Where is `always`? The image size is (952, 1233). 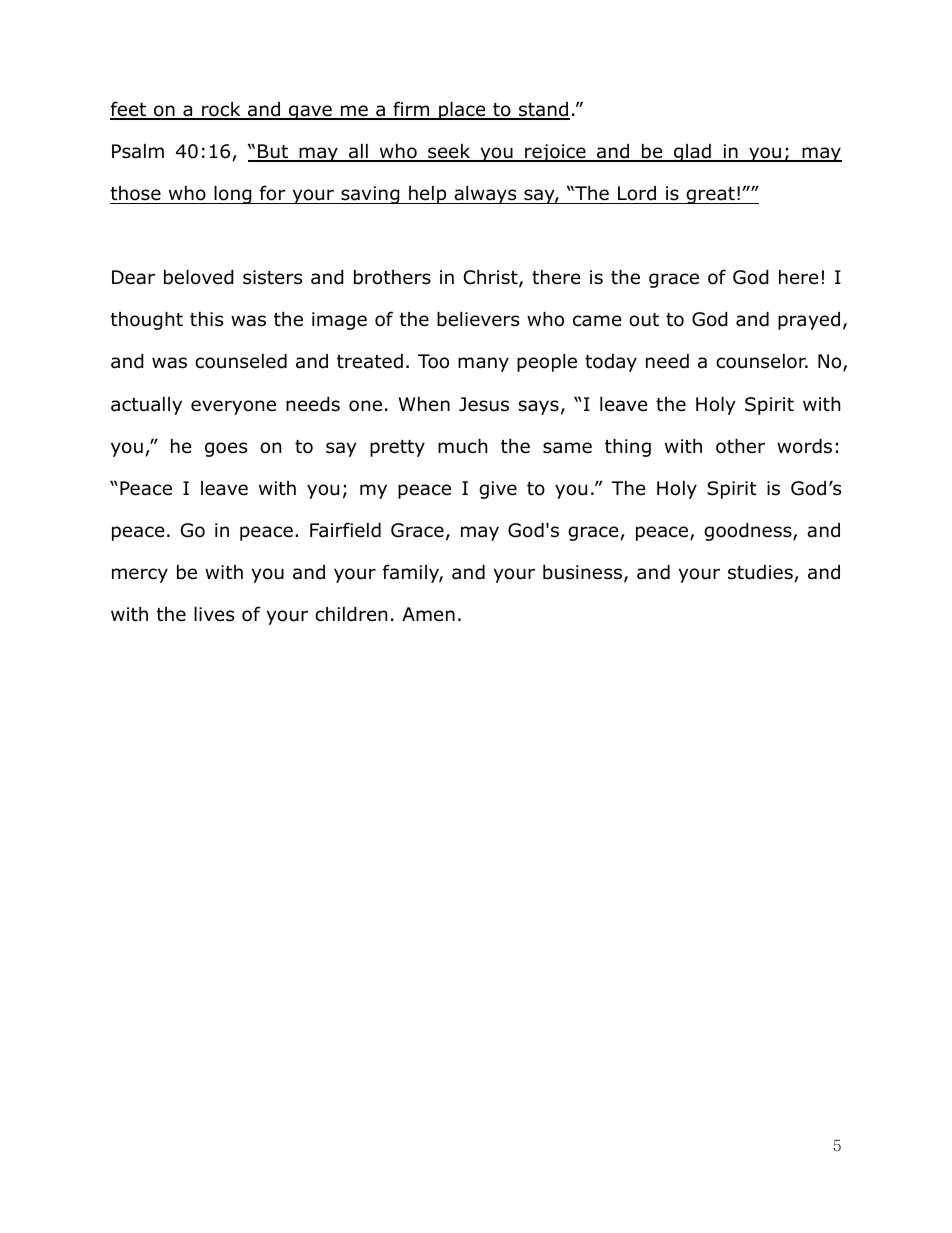 always is located at coordinates (485, 195).
